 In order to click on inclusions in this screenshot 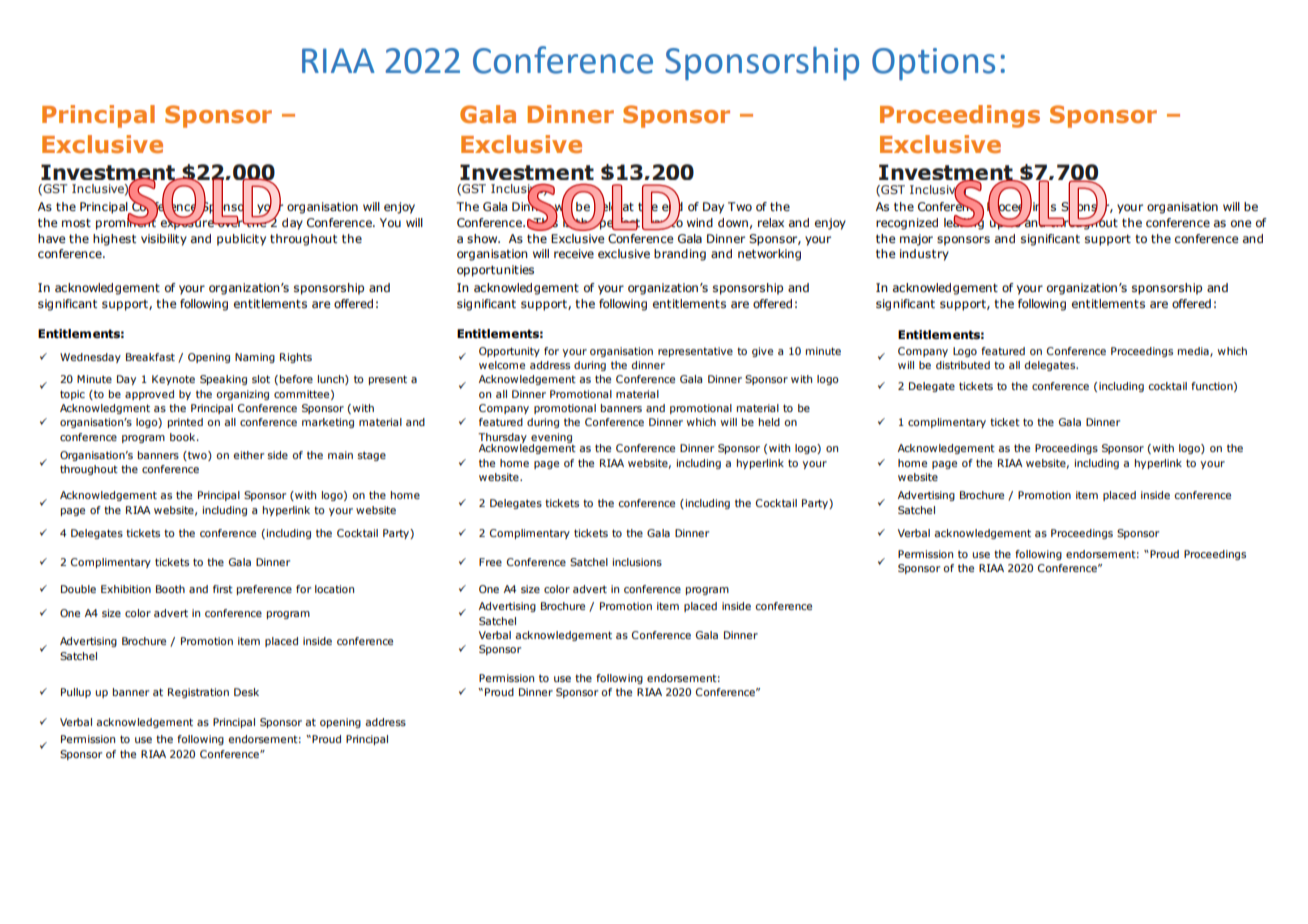, I will do `click(637, 562)`.
